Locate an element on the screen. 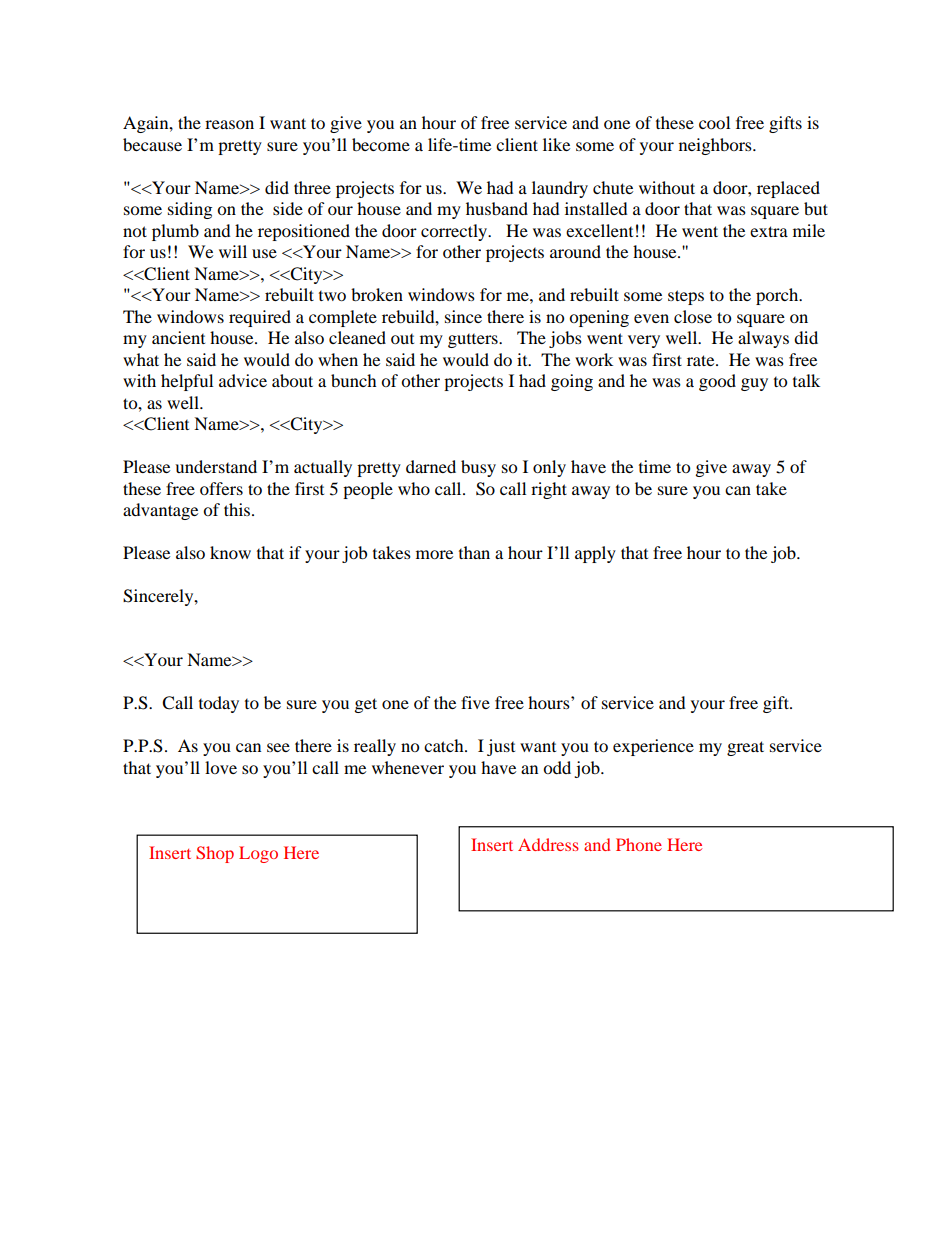  apply is located at coordinates (595, 554).
